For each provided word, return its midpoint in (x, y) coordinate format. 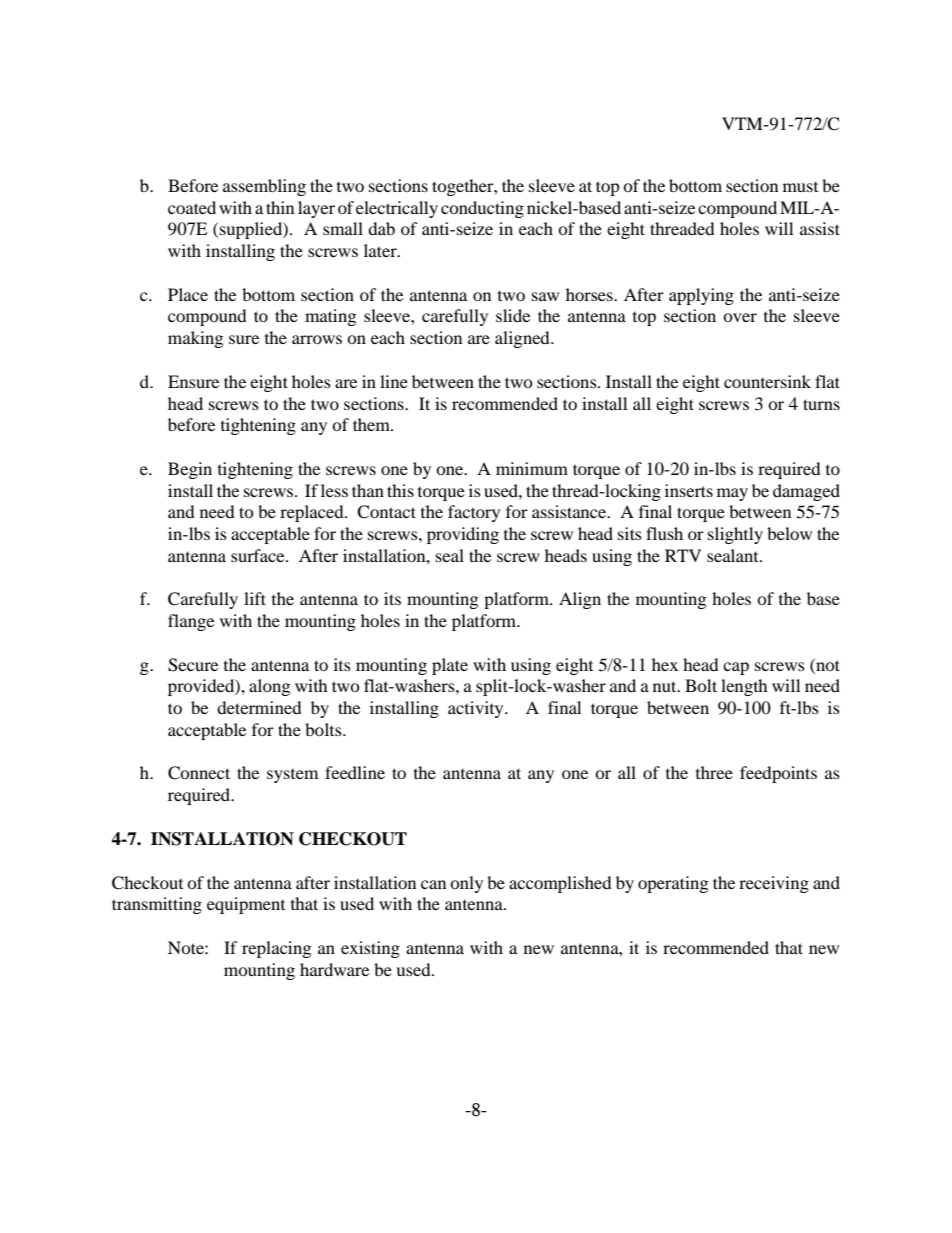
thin (280, 207)
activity (477, 709)
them (373, 424)
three (714, 772)
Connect (199, 773)
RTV (683, 555)
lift (255, 598)
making (195, 339)
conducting (482, 209)
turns (821, 404)
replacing (276, 949)
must (800, 187)
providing (463, 535)
